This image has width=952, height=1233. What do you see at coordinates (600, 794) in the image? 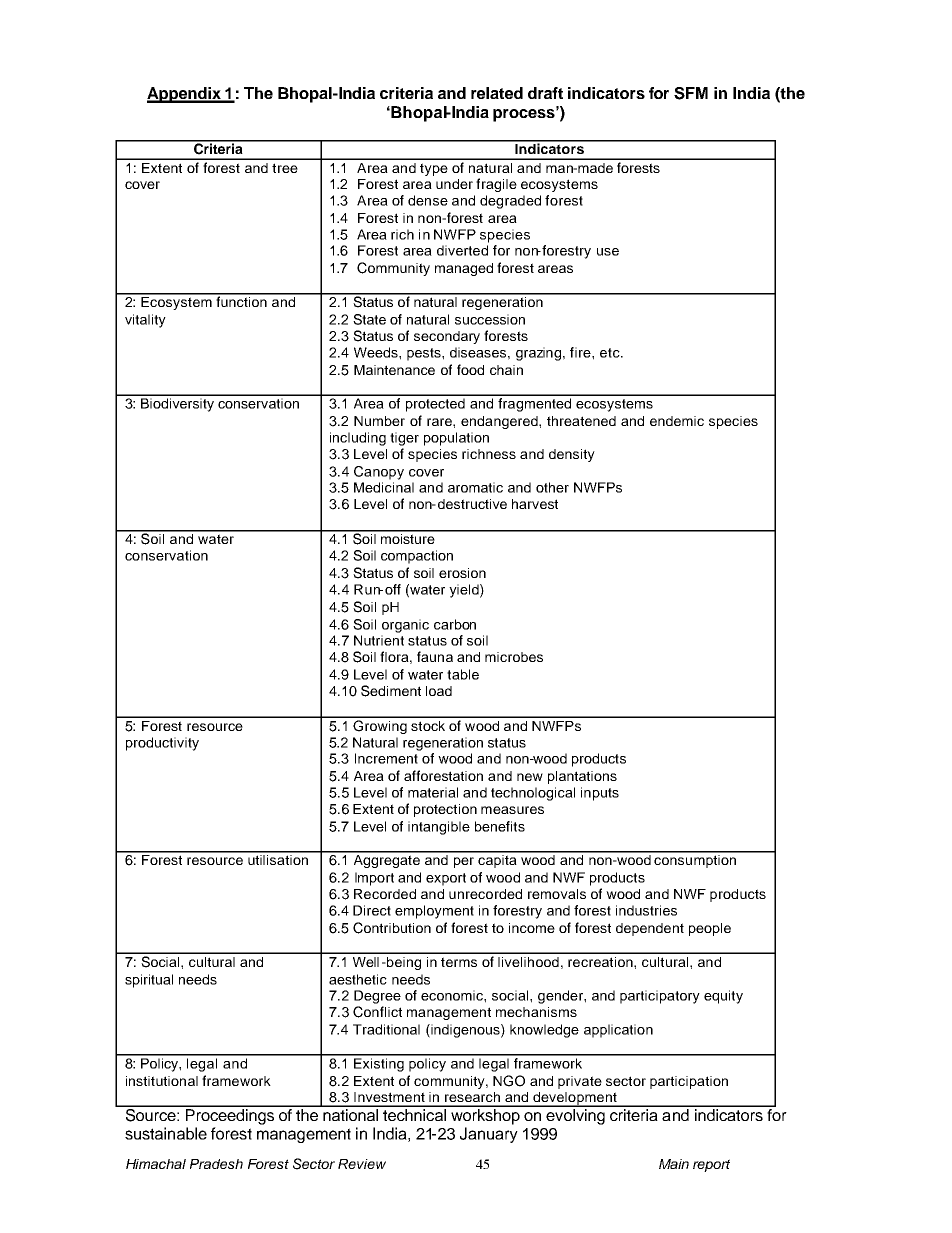
I see `inputs` at bounding box center [600, 794].
